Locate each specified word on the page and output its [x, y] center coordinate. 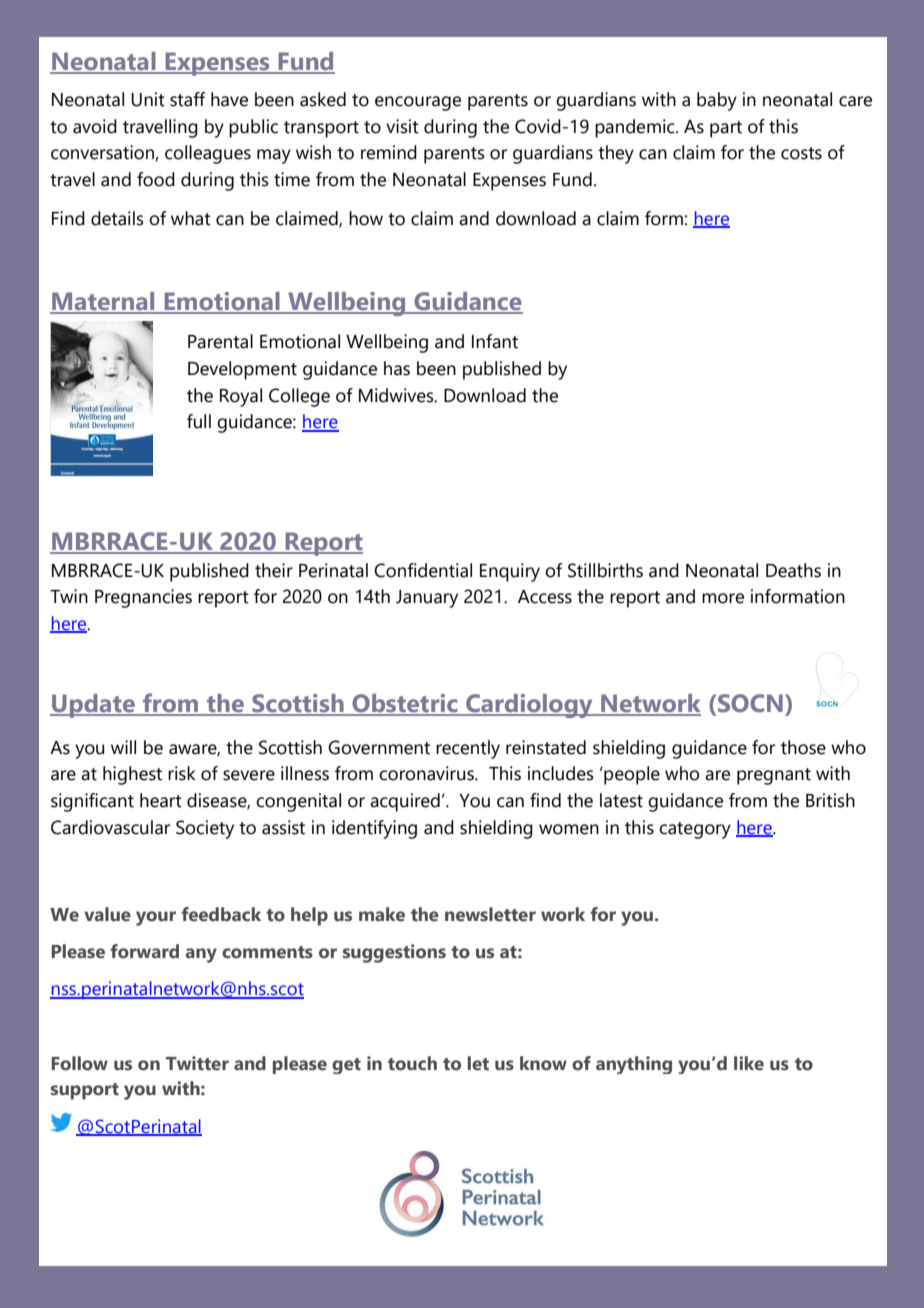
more [723, 598]
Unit [148, 99]
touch [412, 1063]
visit [402, 126]
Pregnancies [143, 598]
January [427, 599]
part [726, 129]
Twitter [197, 1063]
